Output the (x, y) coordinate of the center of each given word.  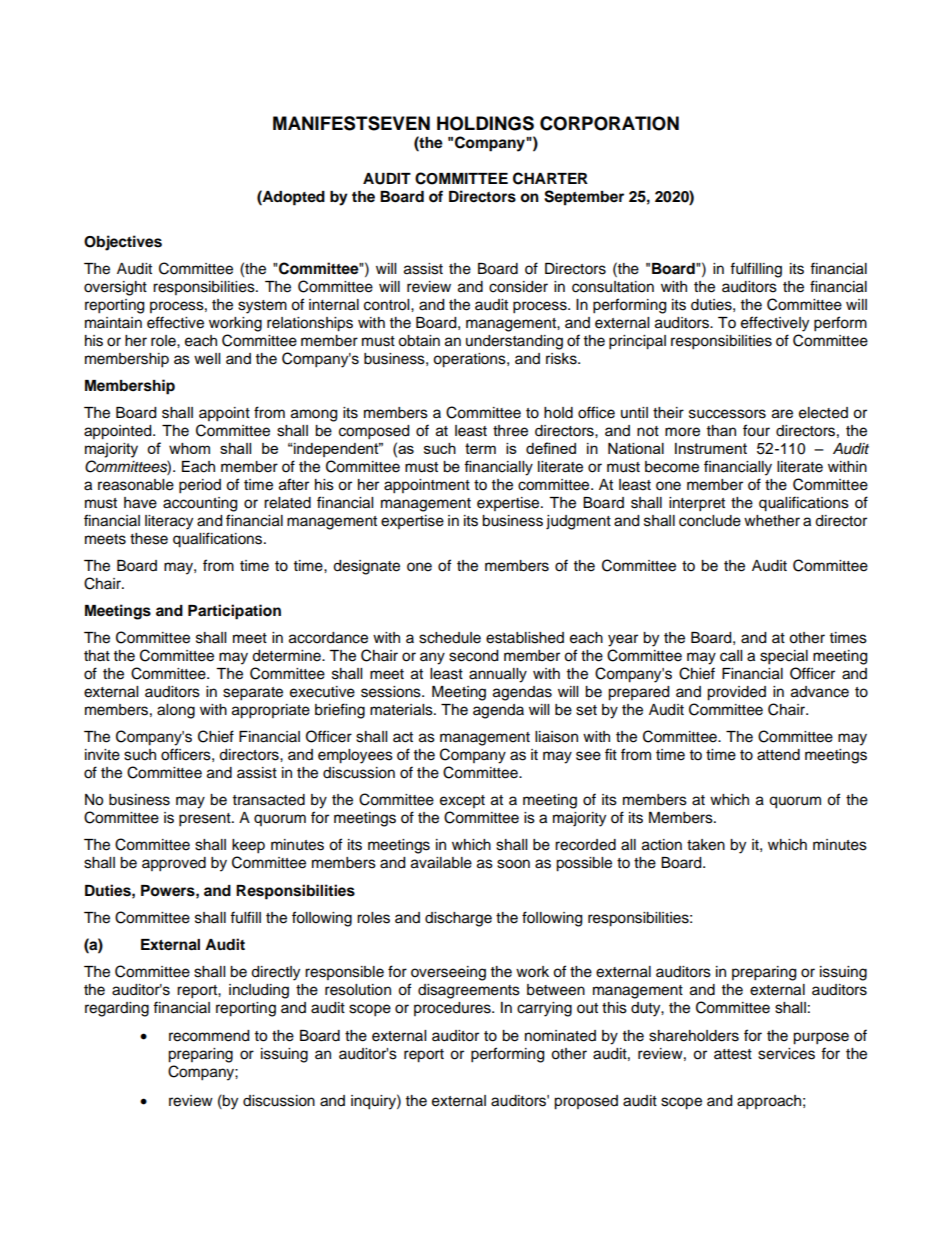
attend (778, 755)
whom (189, 448)
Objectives (123, 243)
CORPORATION (609, 123)
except (462, 801)
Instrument (711, 448)
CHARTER (550, 178)
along (176, 711)
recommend (209, 1036)
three (510, 431)
